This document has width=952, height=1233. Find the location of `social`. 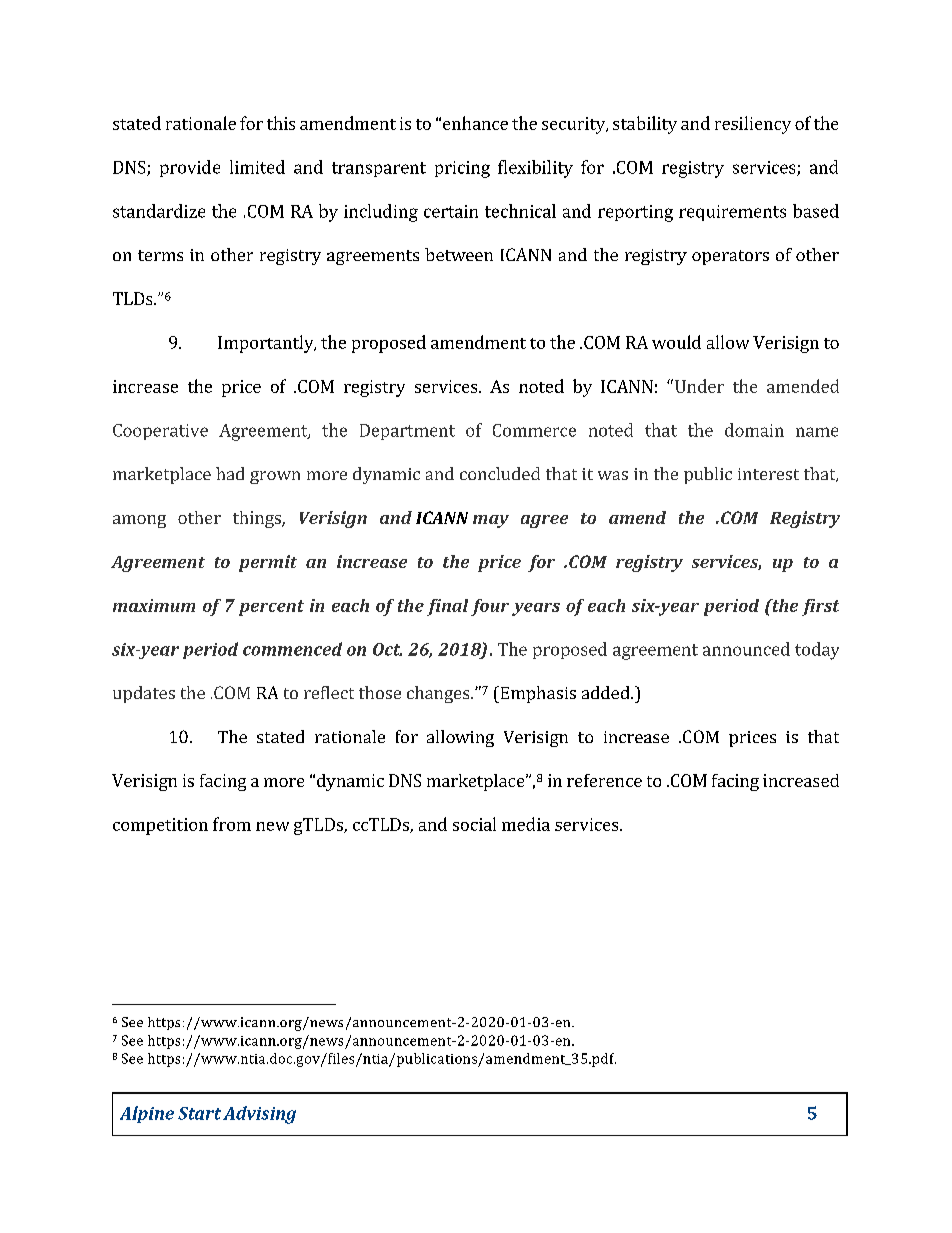

social is located at coordinates (474, 824).
